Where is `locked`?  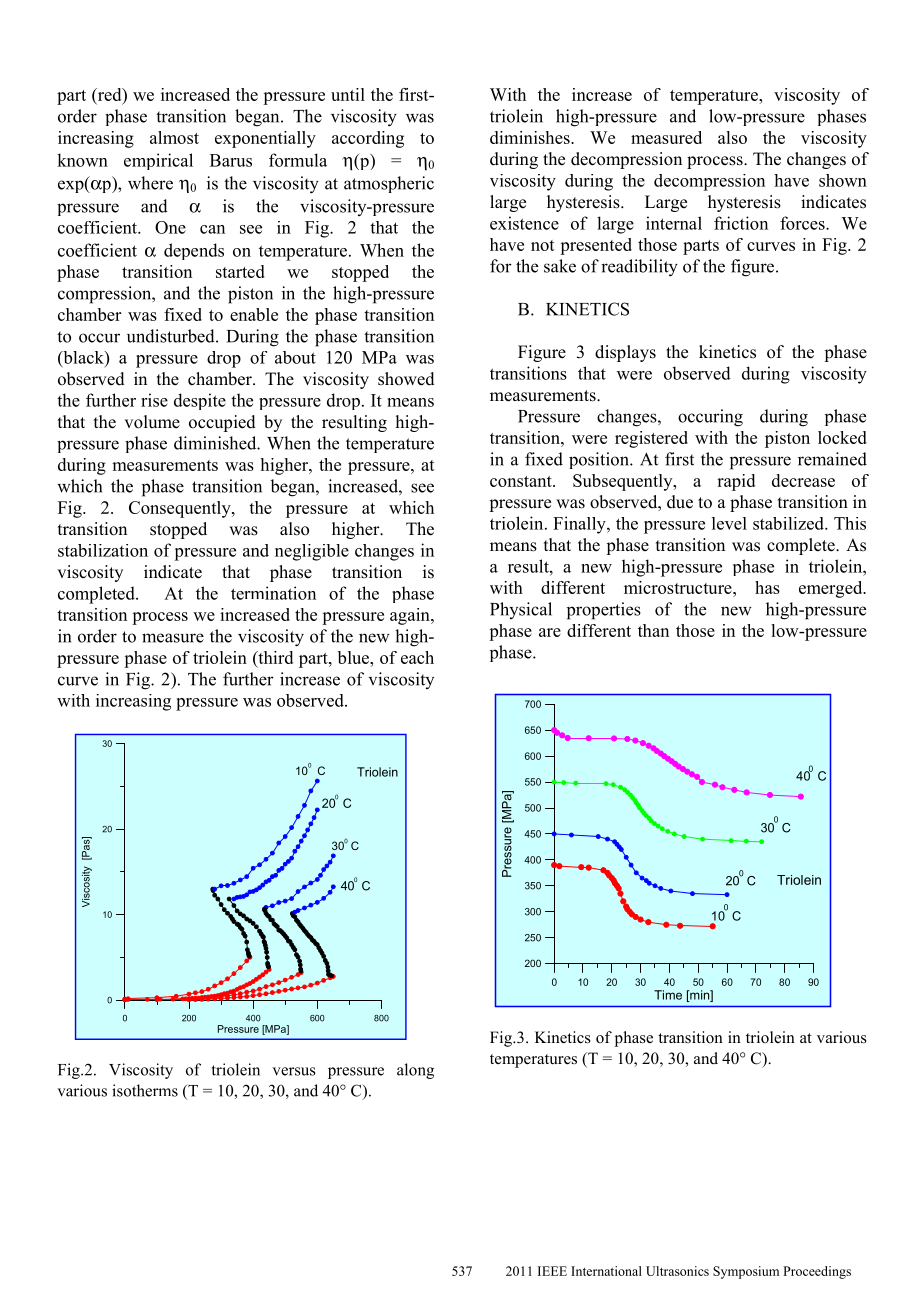 locked is located at coordinates (842, 437).
